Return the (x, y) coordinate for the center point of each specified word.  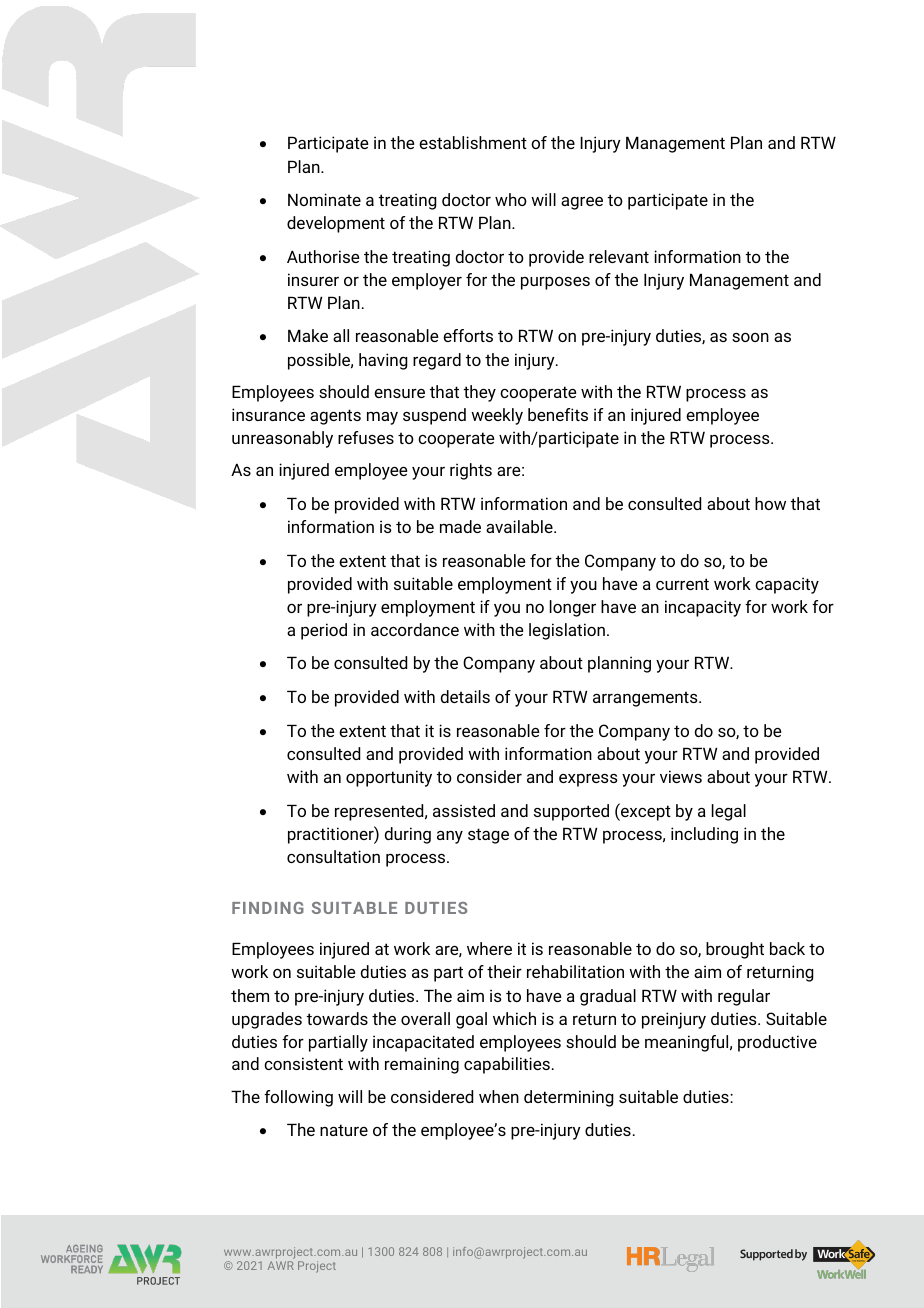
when (499, 1096)
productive (777, 1043)
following (298, 1098)
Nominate (324, 199)
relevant (619, 256)
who (511, 199)
